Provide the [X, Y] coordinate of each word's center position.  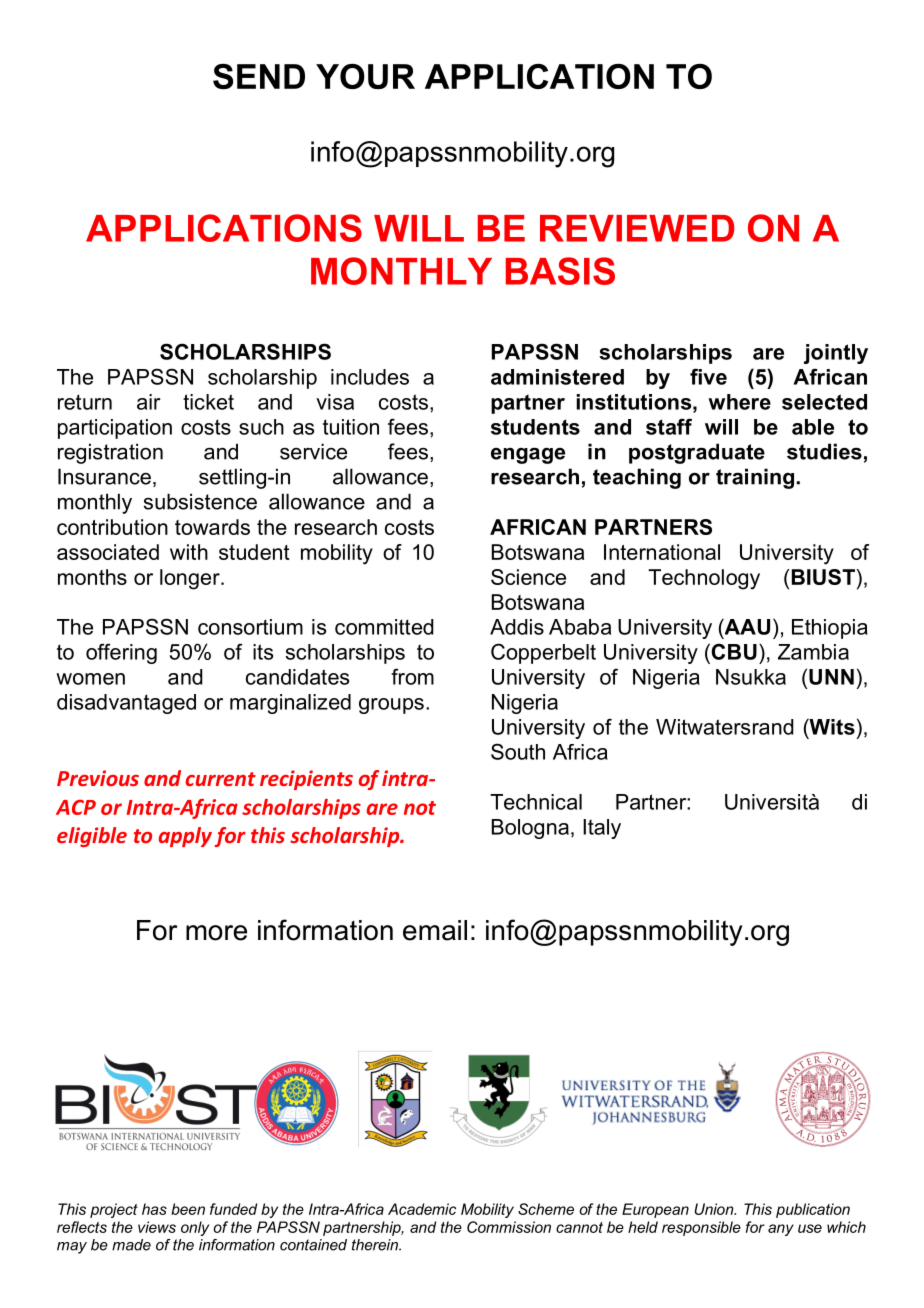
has [154, 1209]
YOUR [365, 76]
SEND [259, 76]
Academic [422, 1209]
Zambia [813, 652]
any [781, 1230]
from [412, 676]
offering [121, 653]
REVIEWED [637, 228]
